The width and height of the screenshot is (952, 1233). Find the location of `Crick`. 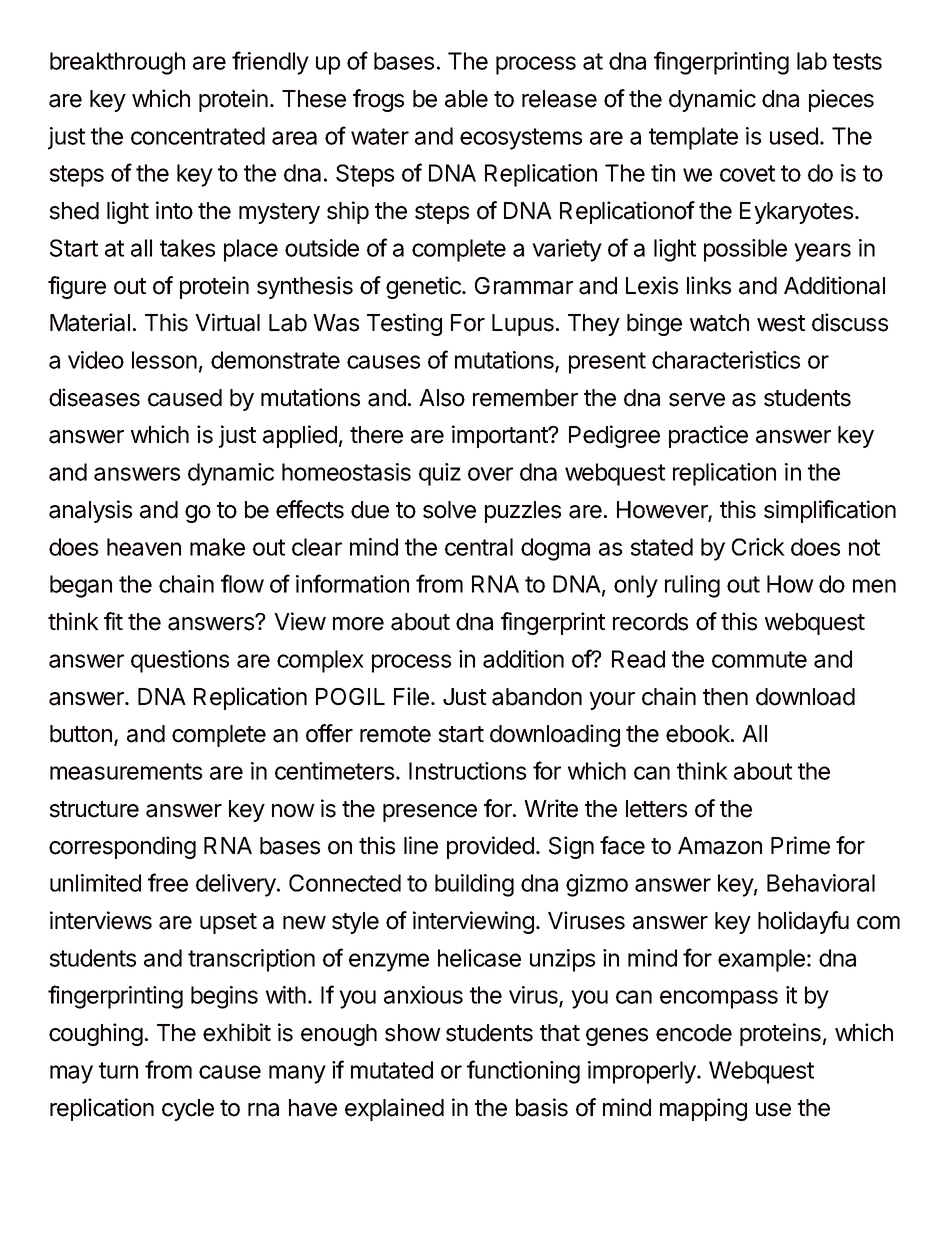

Crick is located at coordinates (758, 547).
